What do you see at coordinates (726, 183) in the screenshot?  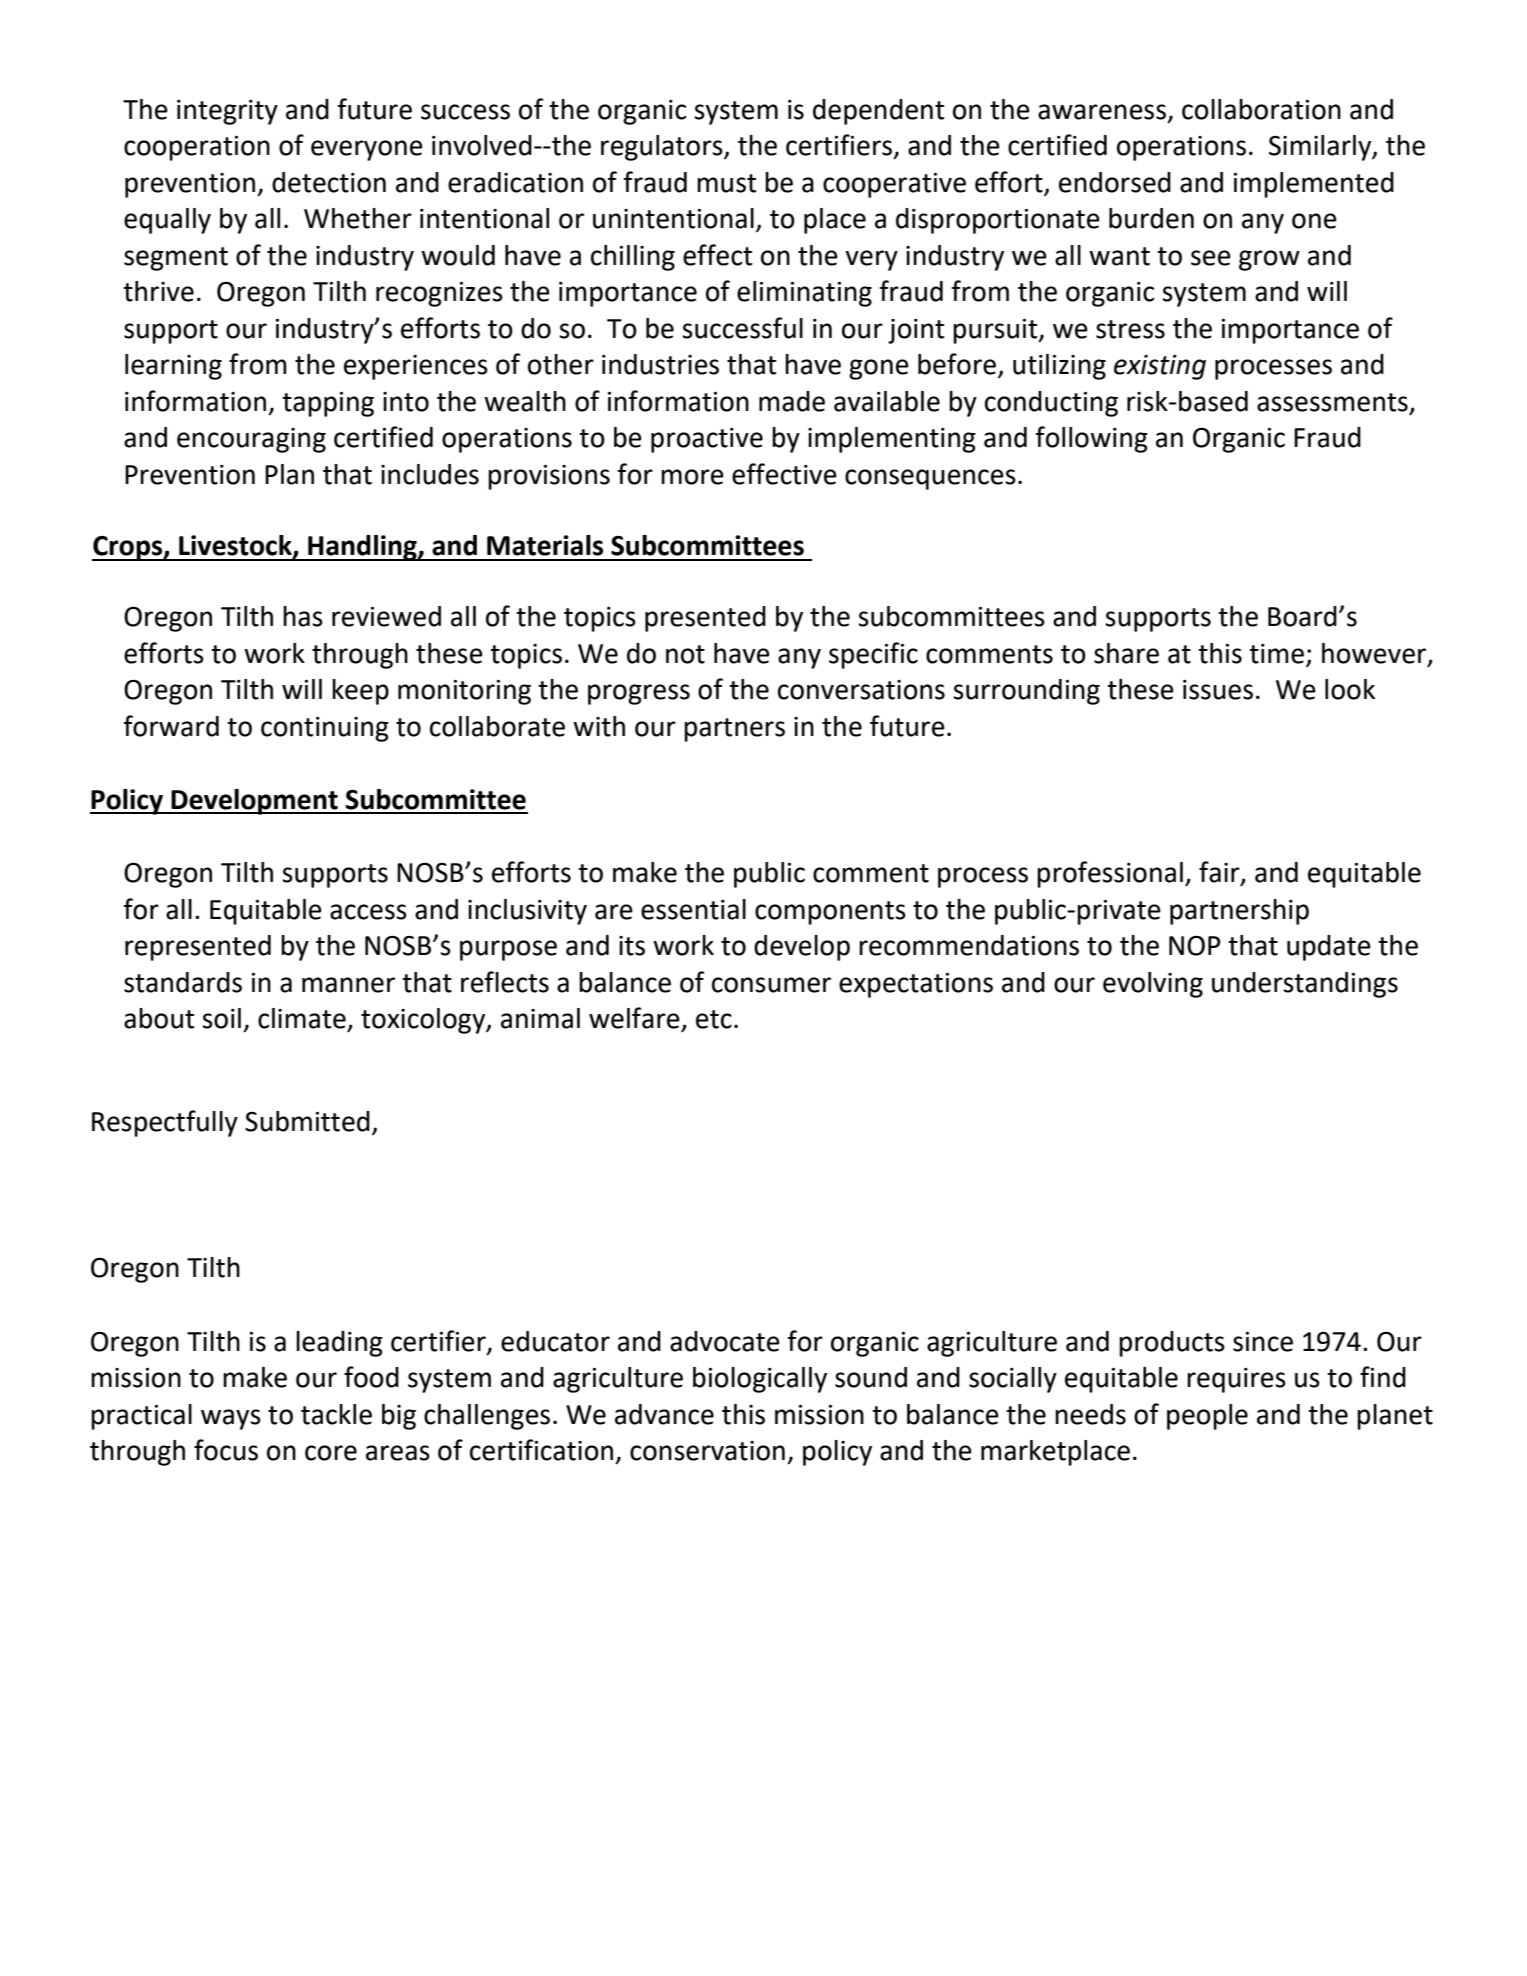 I see `must` at bounding box center [726, 183].
